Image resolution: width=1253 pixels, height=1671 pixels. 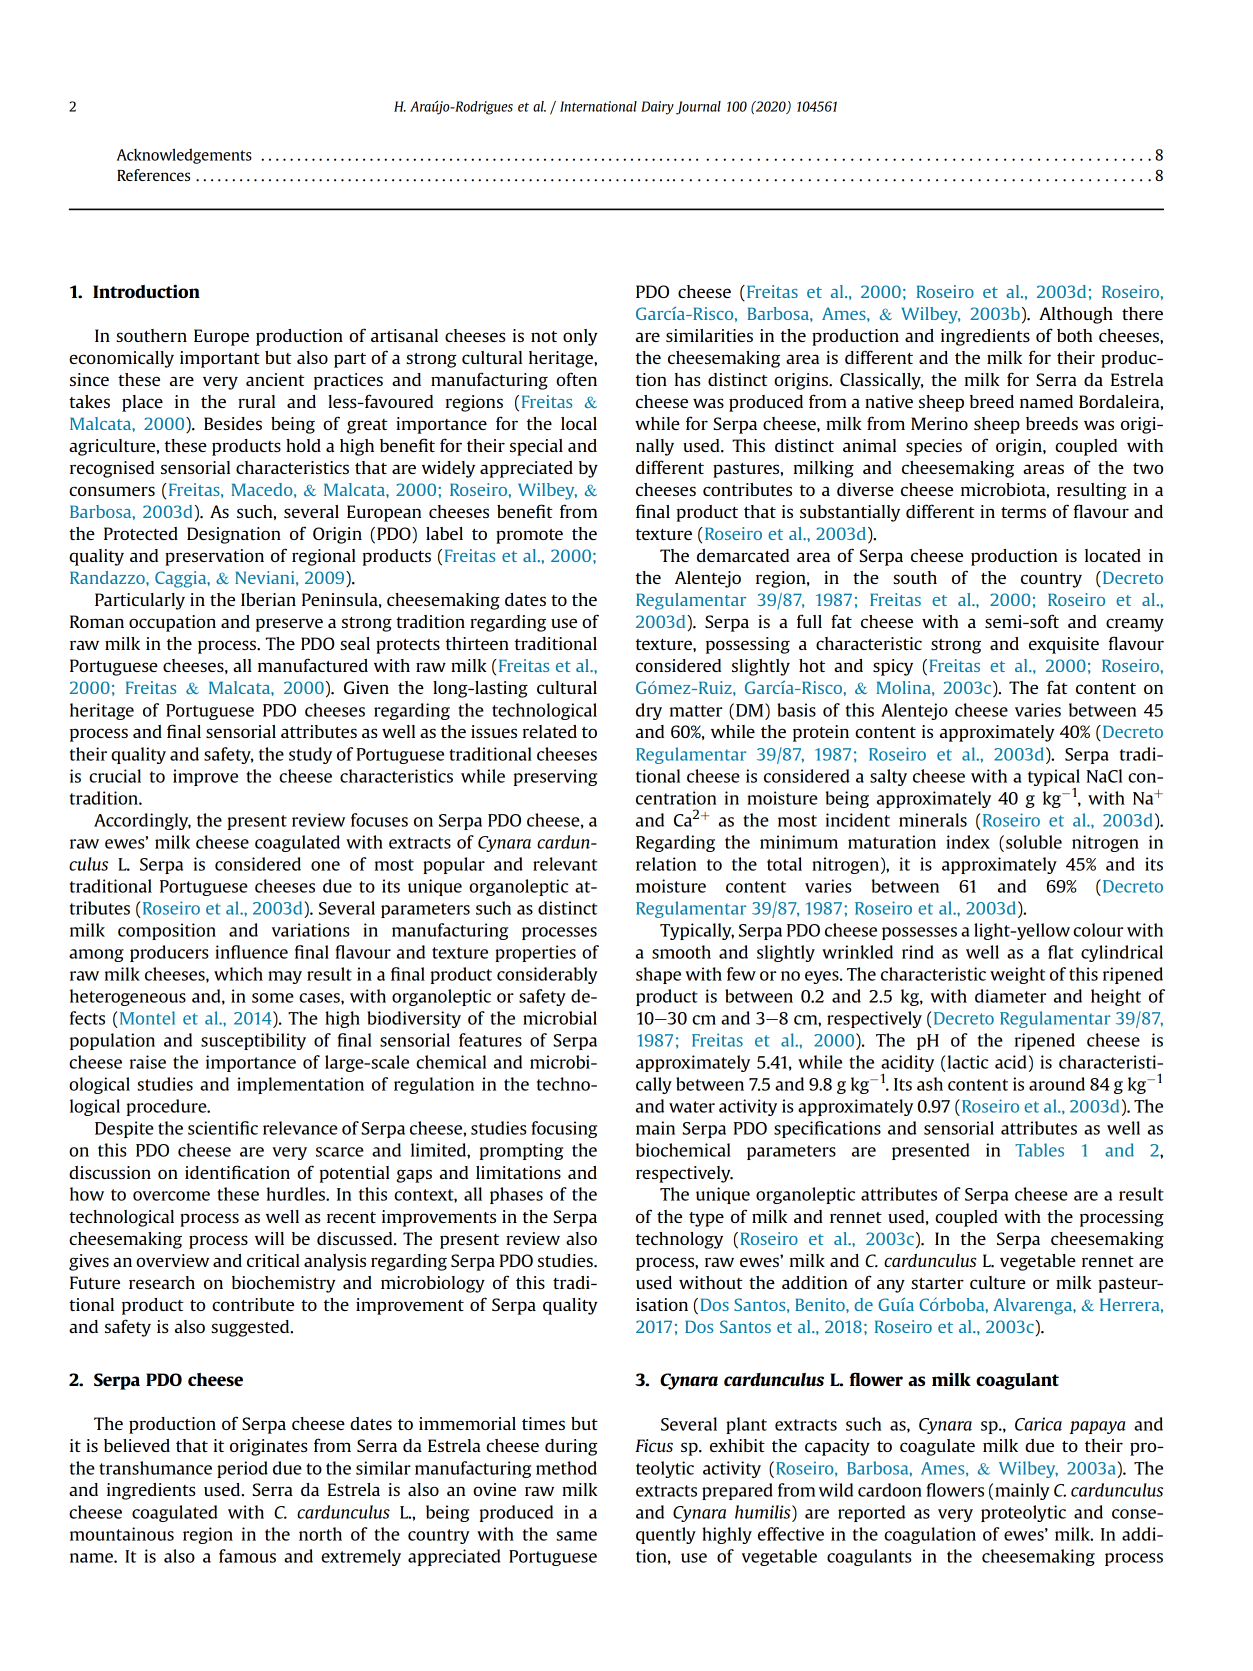 What do you see at coordinates (184, 156) in the screenshot?
I see `Acknowledgements` at bounding box center [184, 156].
